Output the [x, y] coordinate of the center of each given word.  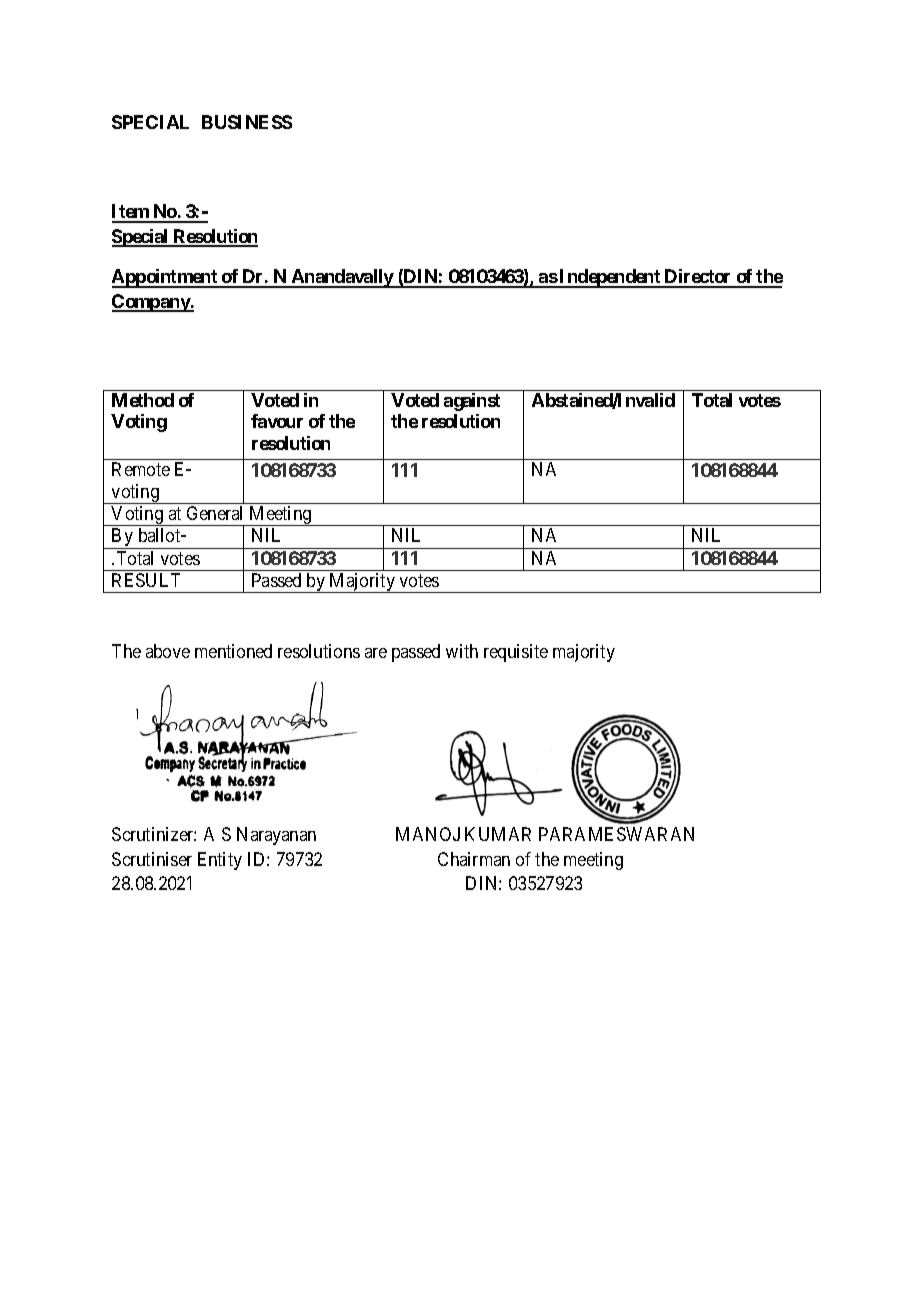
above [168, 651]
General [214, 513]
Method [143, 400]
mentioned [233, 651]
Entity [220, 861]
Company [151, 303]
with [462, 651]
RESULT [146, 580]
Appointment [166, 278]
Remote [141, 469]
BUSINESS [247, 122]
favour [277, 421]
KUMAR [498, 834]
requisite [516, 653]
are [376, 653]
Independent [610, 278]
